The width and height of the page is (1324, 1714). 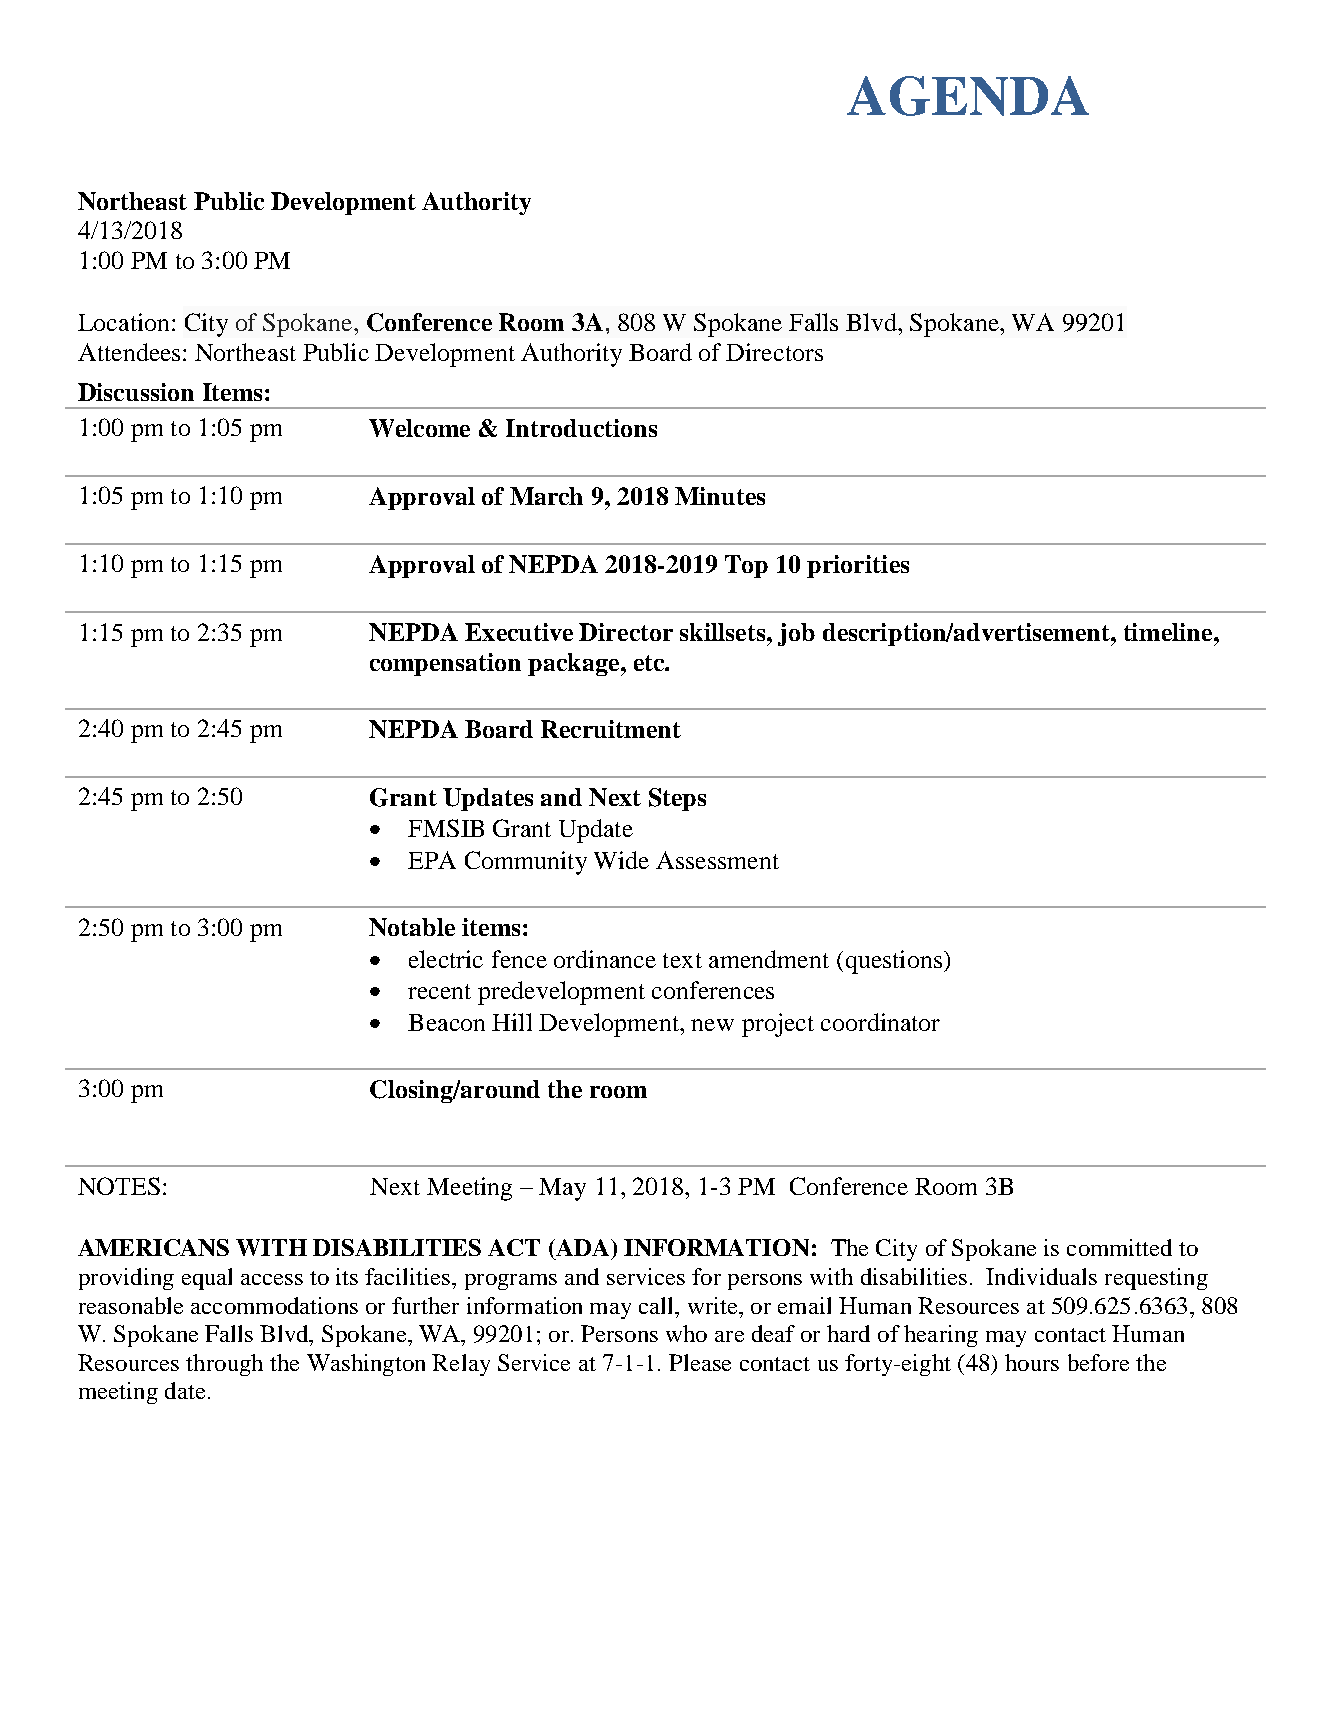 I want to click on Introductions, so click(x=581, y=428).
